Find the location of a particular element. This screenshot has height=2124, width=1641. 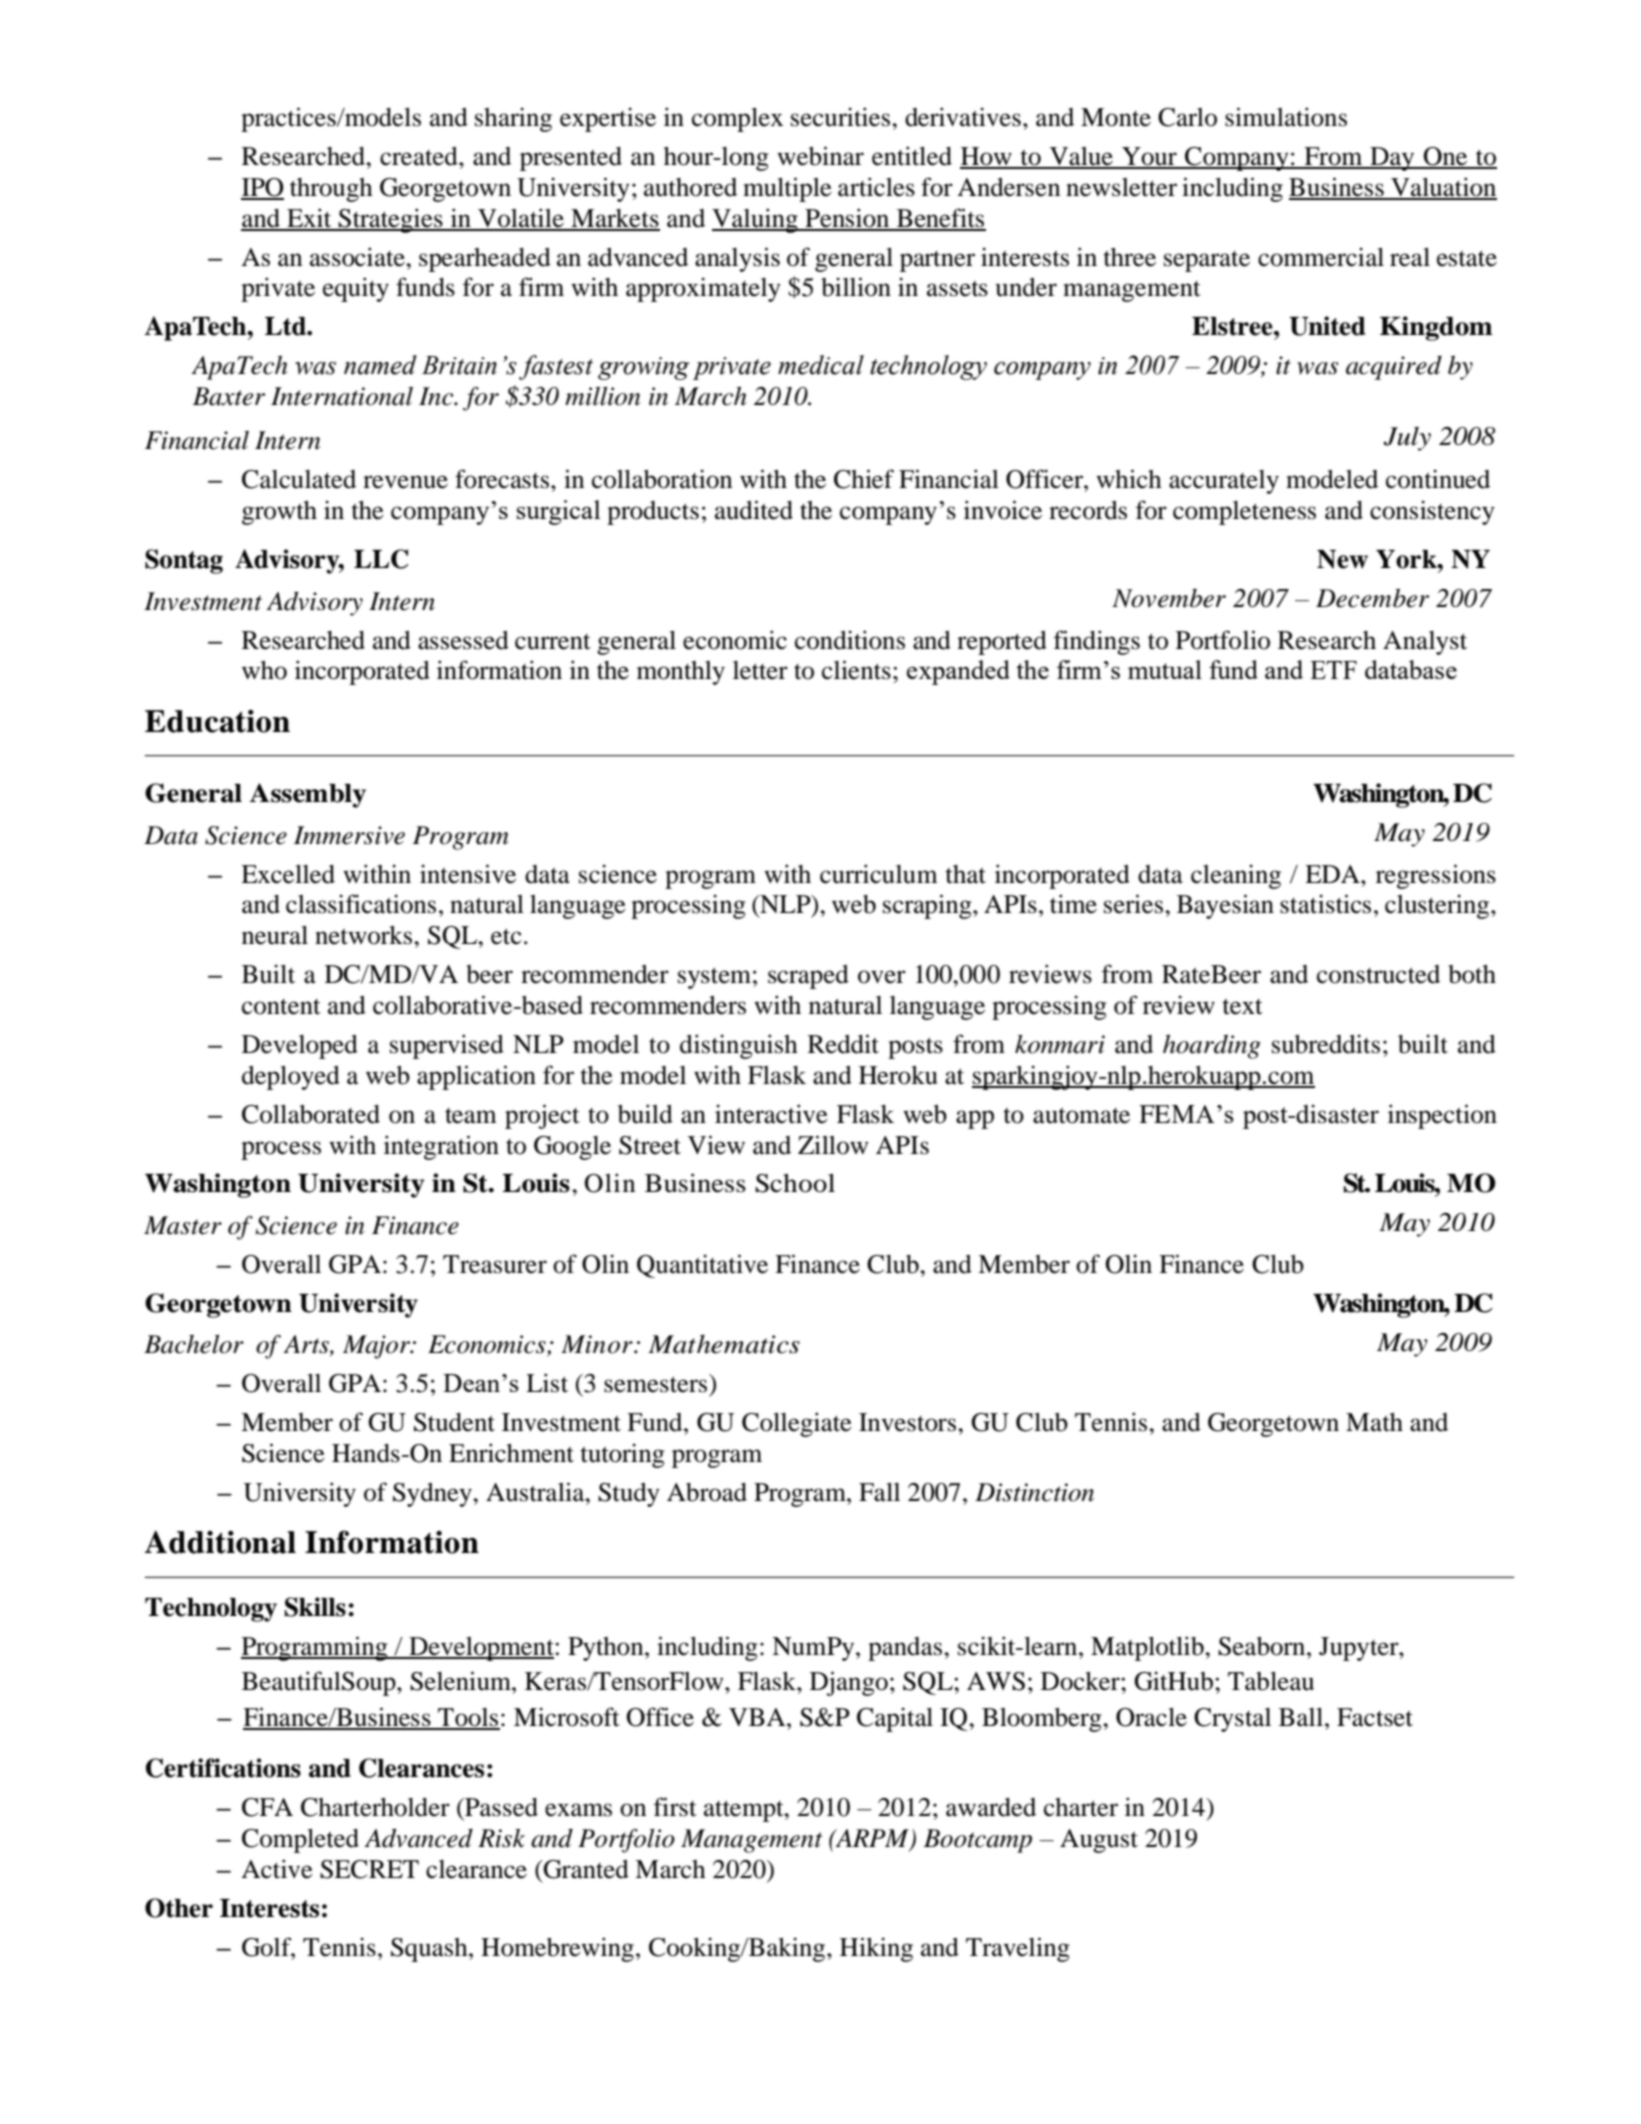

clients is located at coordinates (856, 670).
